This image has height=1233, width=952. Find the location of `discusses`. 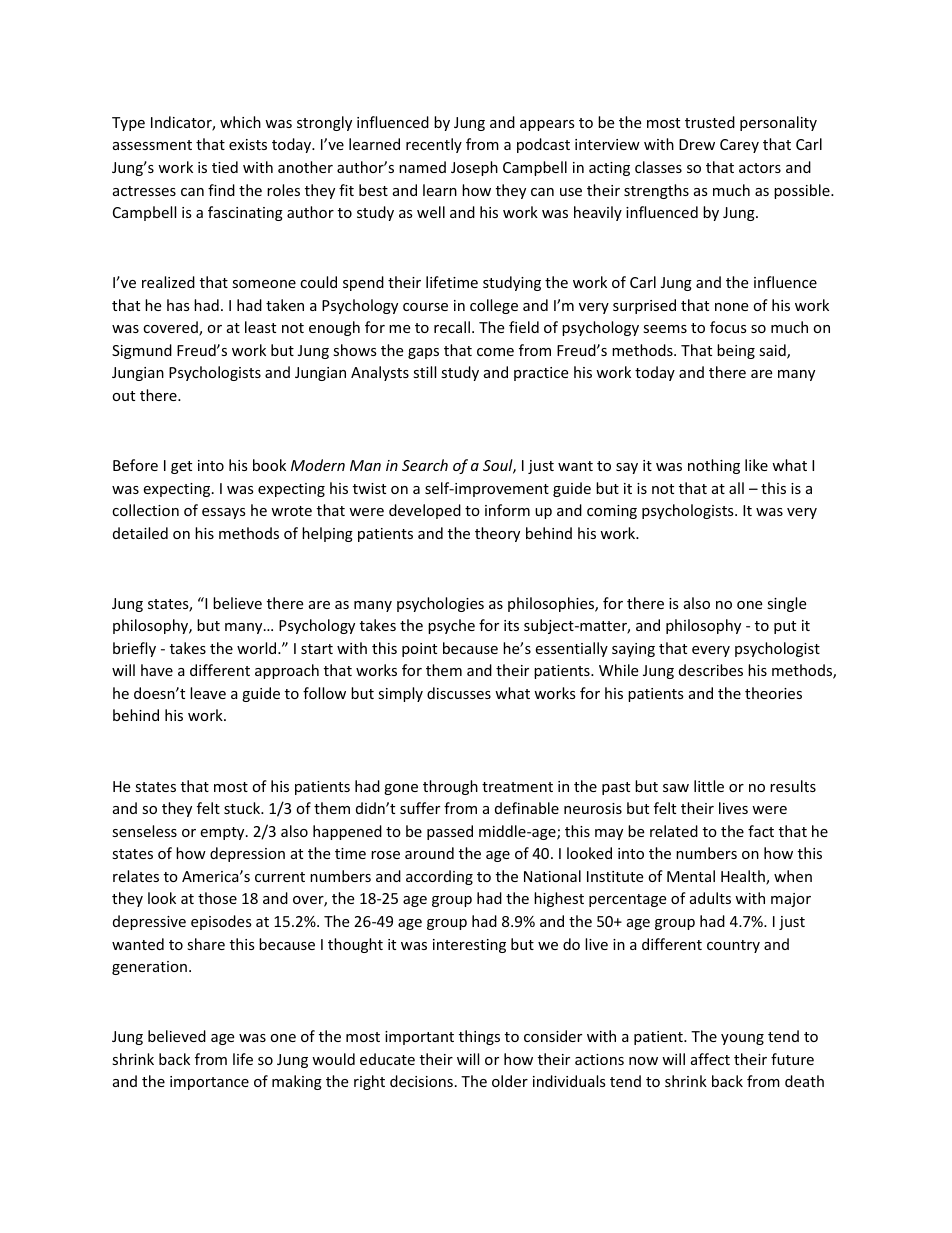

discusses is located at coordinates (459, 693).
